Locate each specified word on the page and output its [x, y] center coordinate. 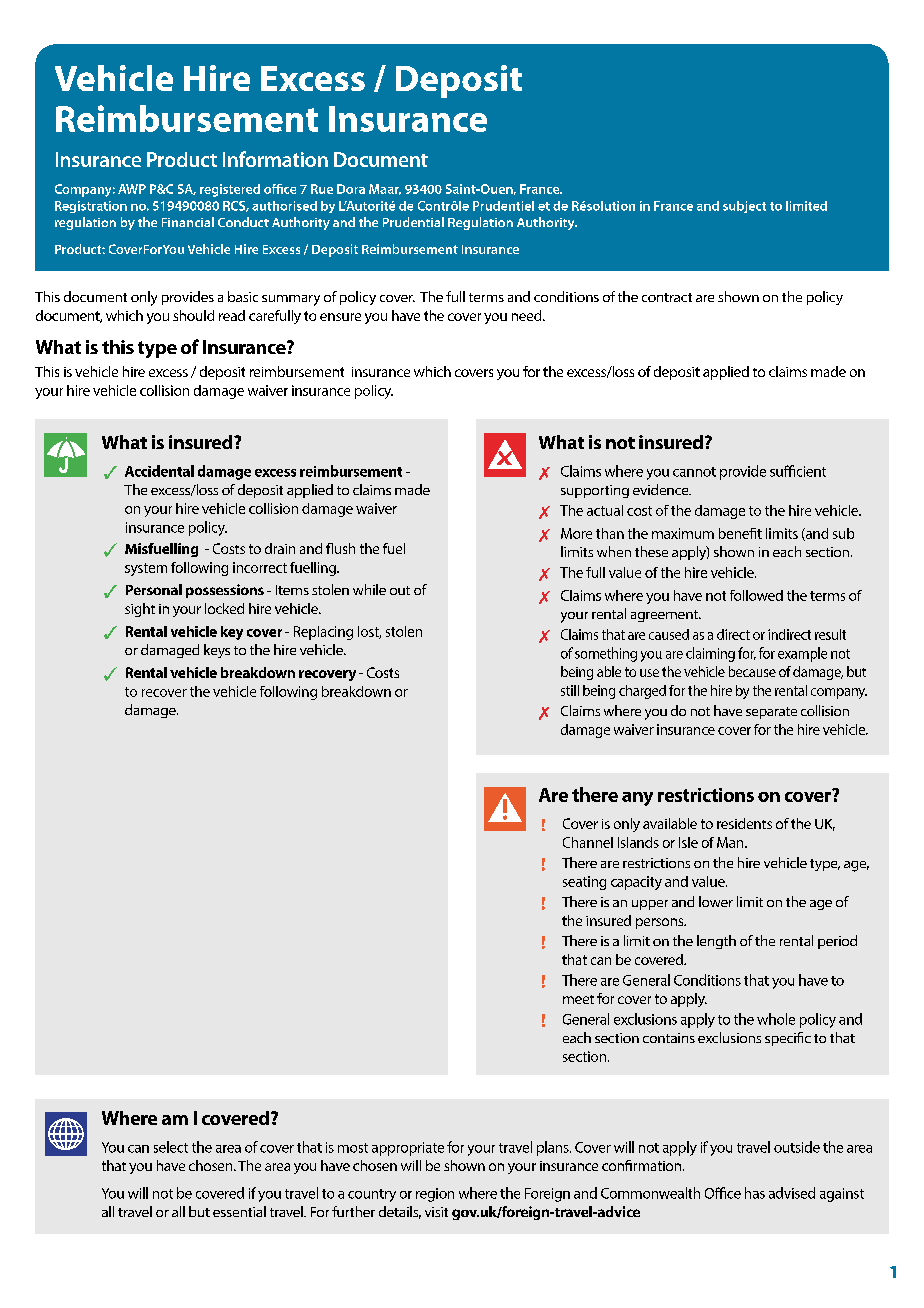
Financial [188, 222]
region [435, 1195]
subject [744, 207]
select [171, 1147]
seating [584, 883]
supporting [595, 491]
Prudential [413, 222]
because [752, 671]
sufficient [798, 471]
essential [239, 1211]
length [716, 942]
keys [217, 651]
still [570, 690]
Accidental [159, 471]
